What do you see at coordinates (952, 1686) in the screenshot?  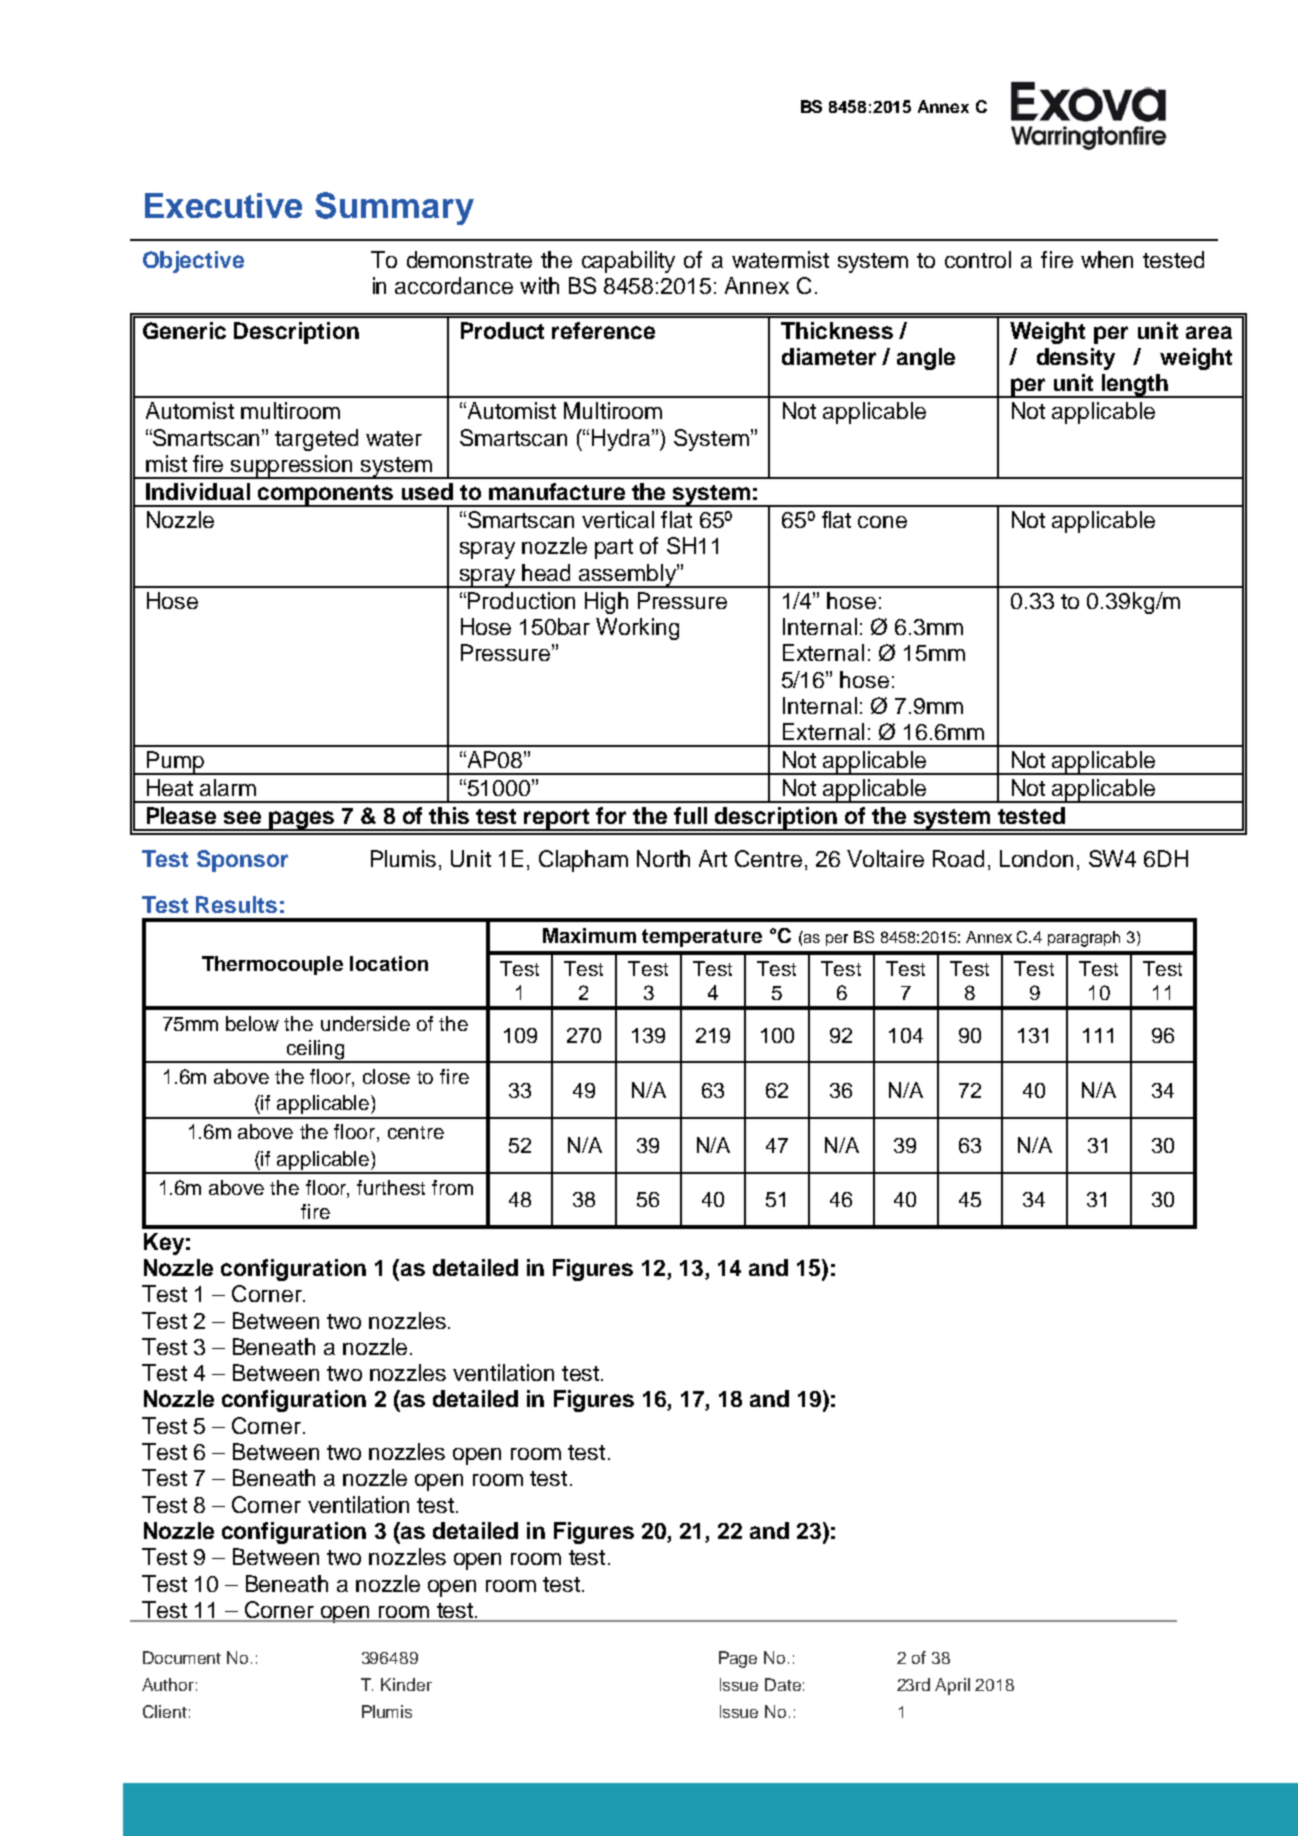 I see `April` at bounding box center [952, 1686].
